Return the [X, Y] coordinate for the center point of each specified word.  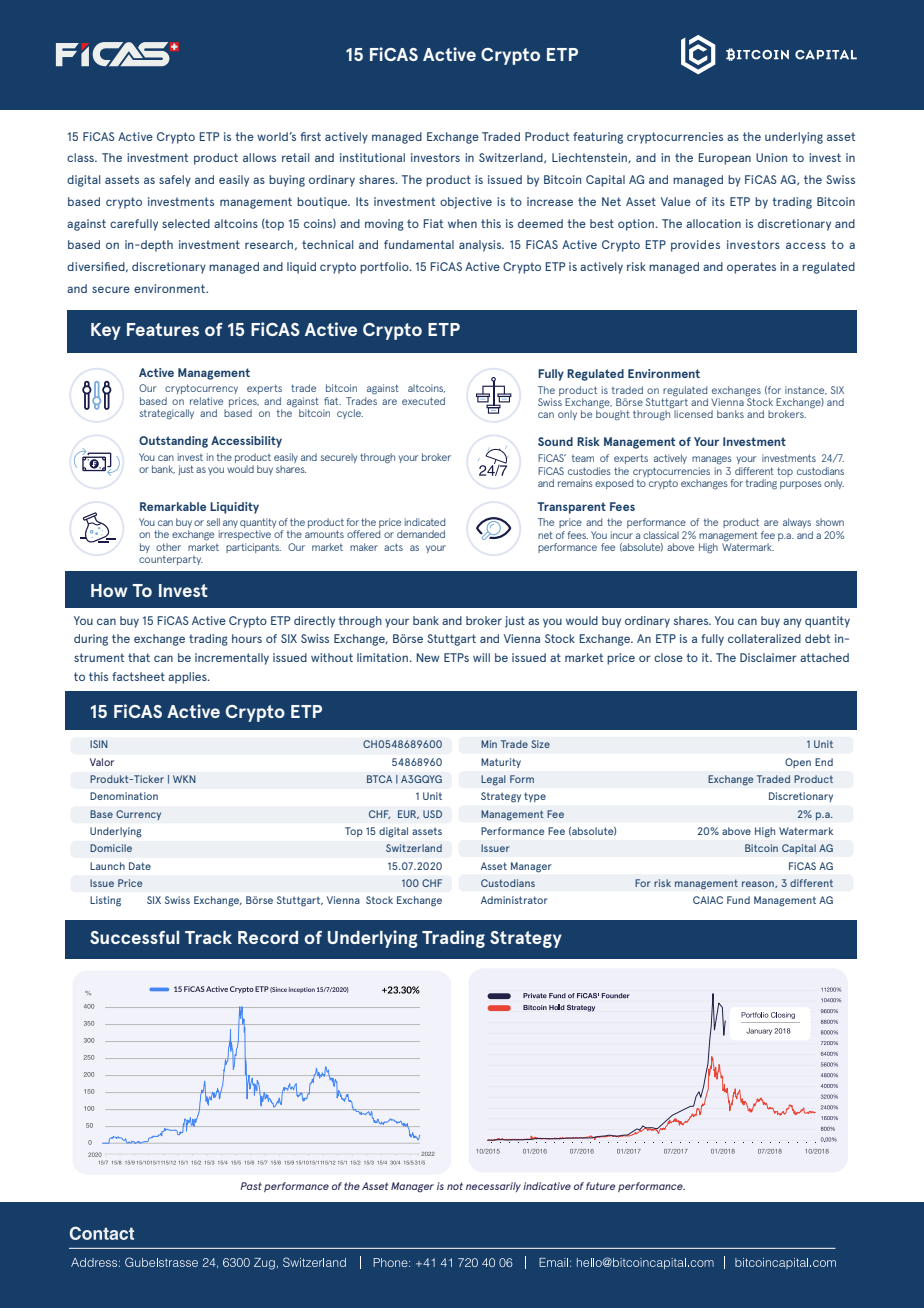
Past [251, 1186]
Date [140, 866]
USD [432, 814]
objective [466, 203]
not [455, 1186]
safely [175, 181]
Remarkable [173, 506]
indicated [425, 522]
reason [759, 884]
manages [712, 460]
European [725, 159]
